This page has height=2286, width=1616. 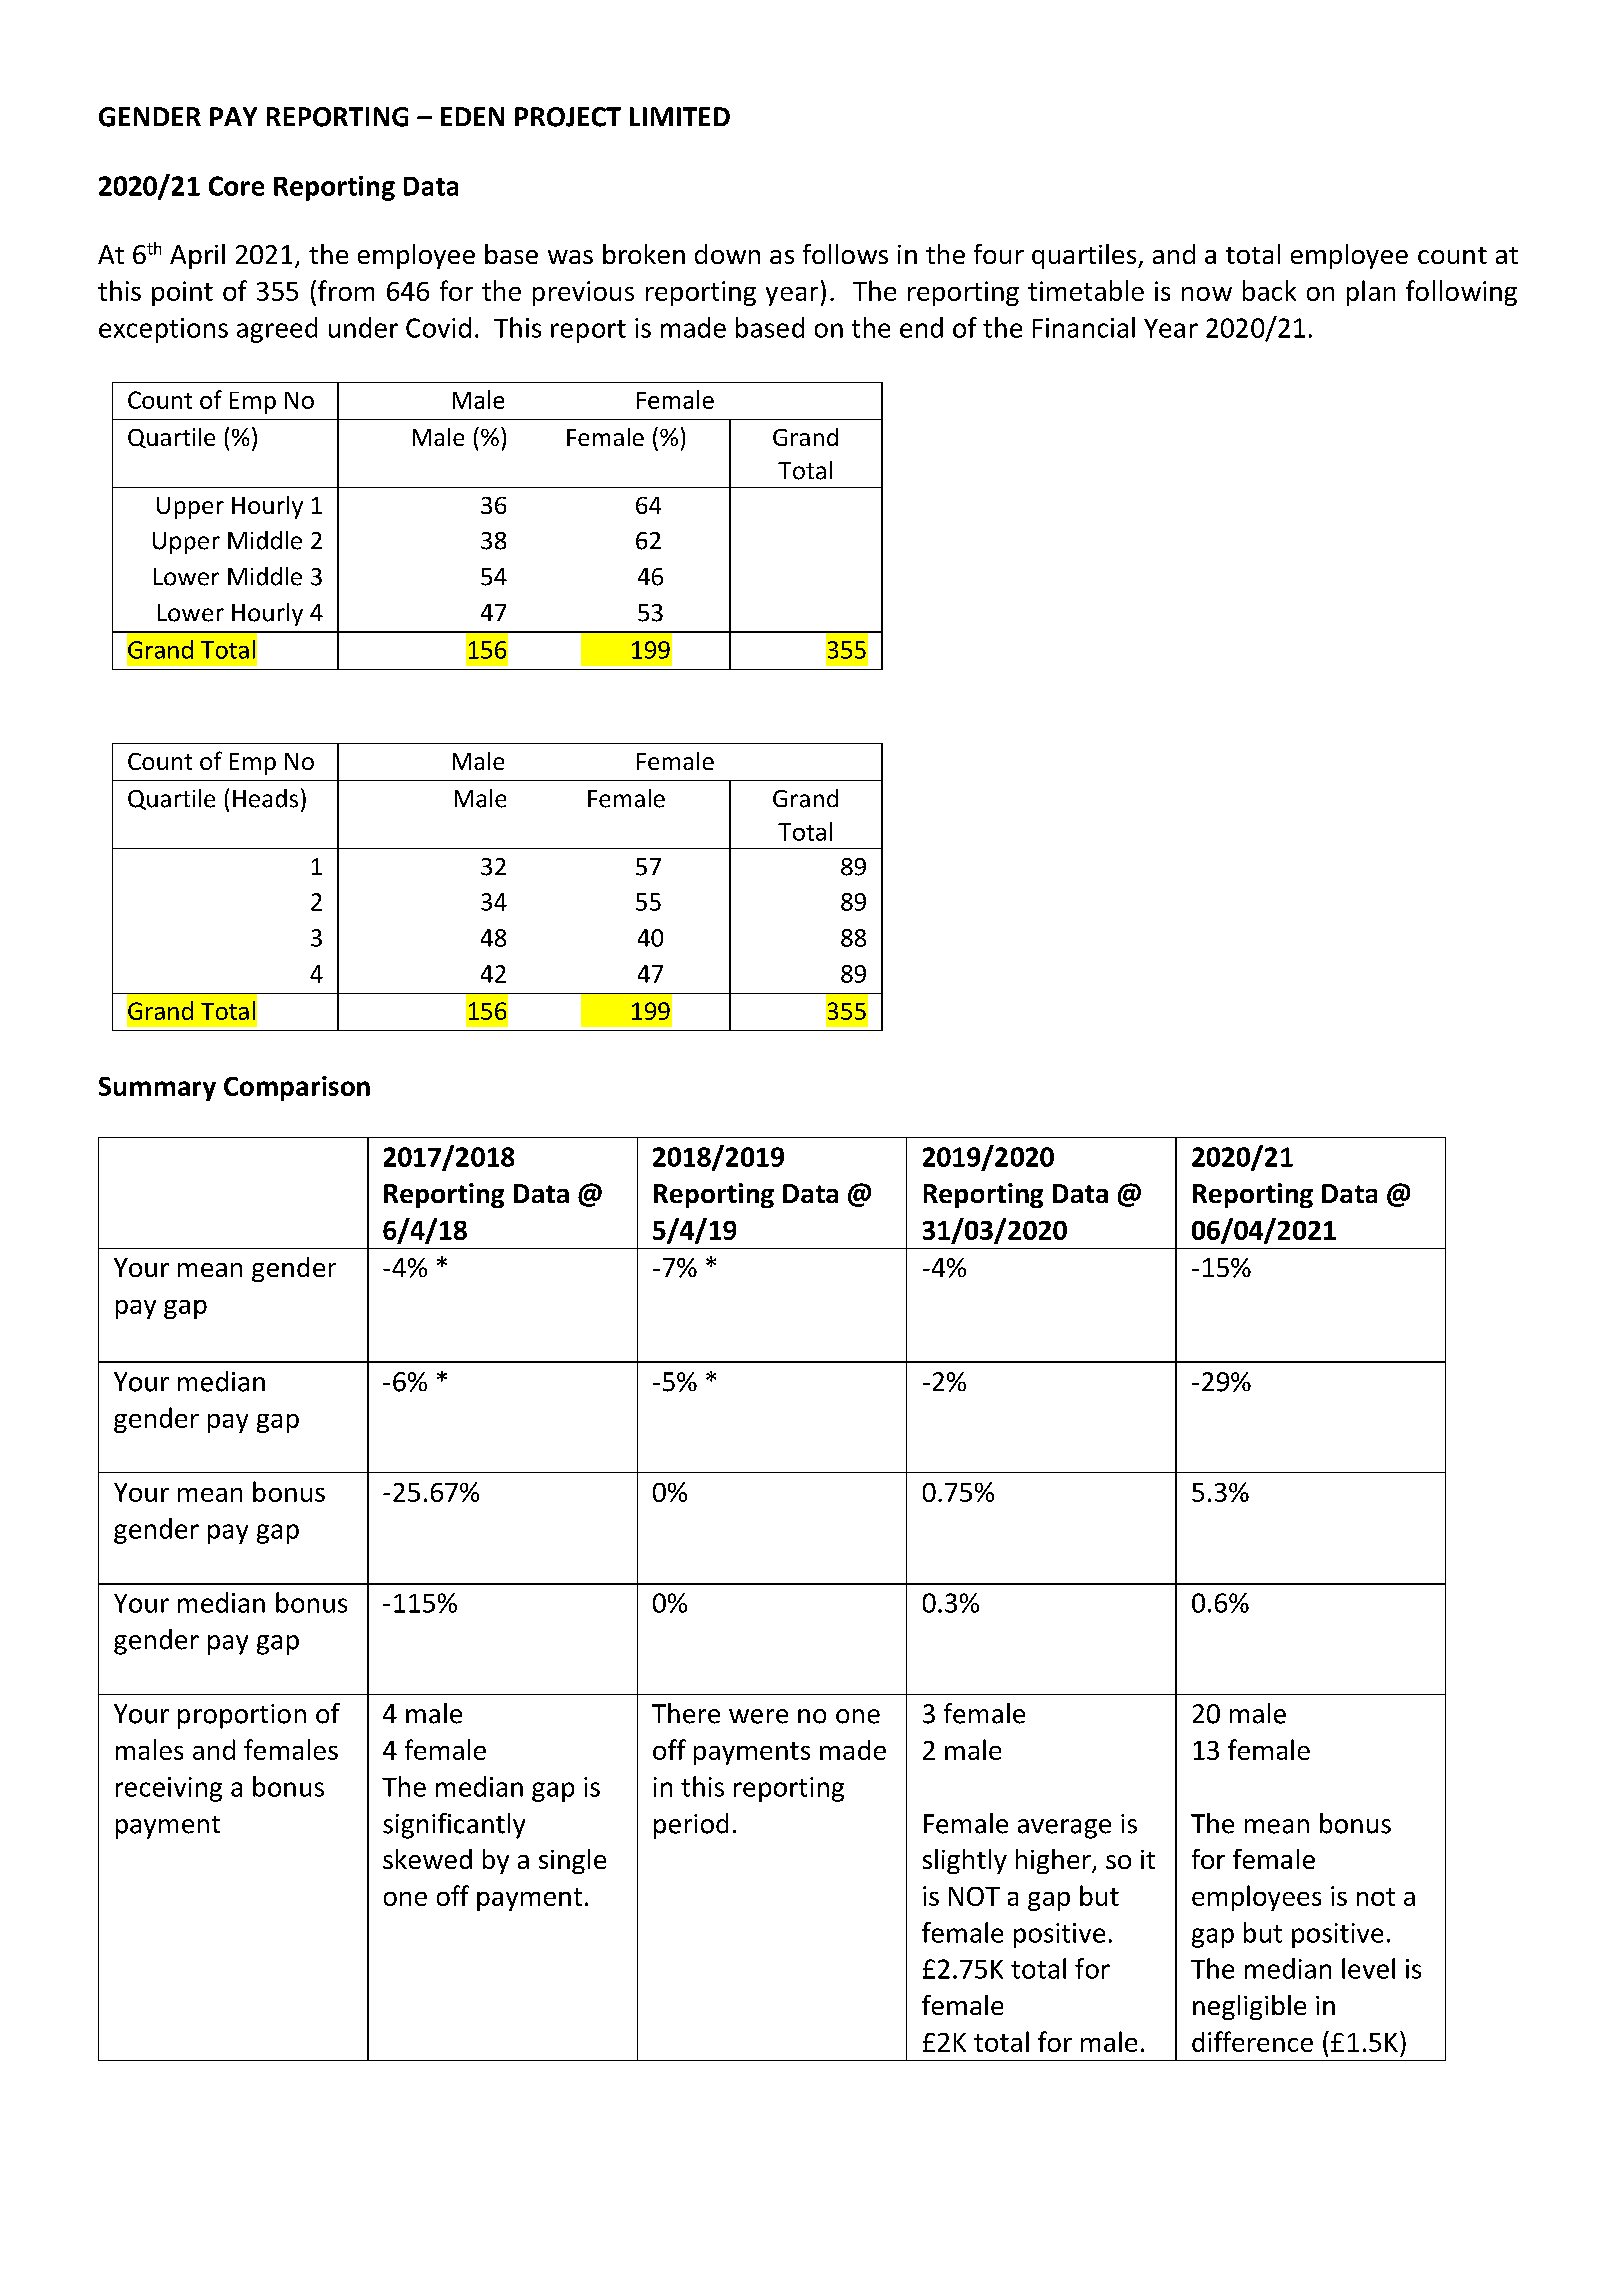 I want to click on Financial, so click(x=1084, y=327).
